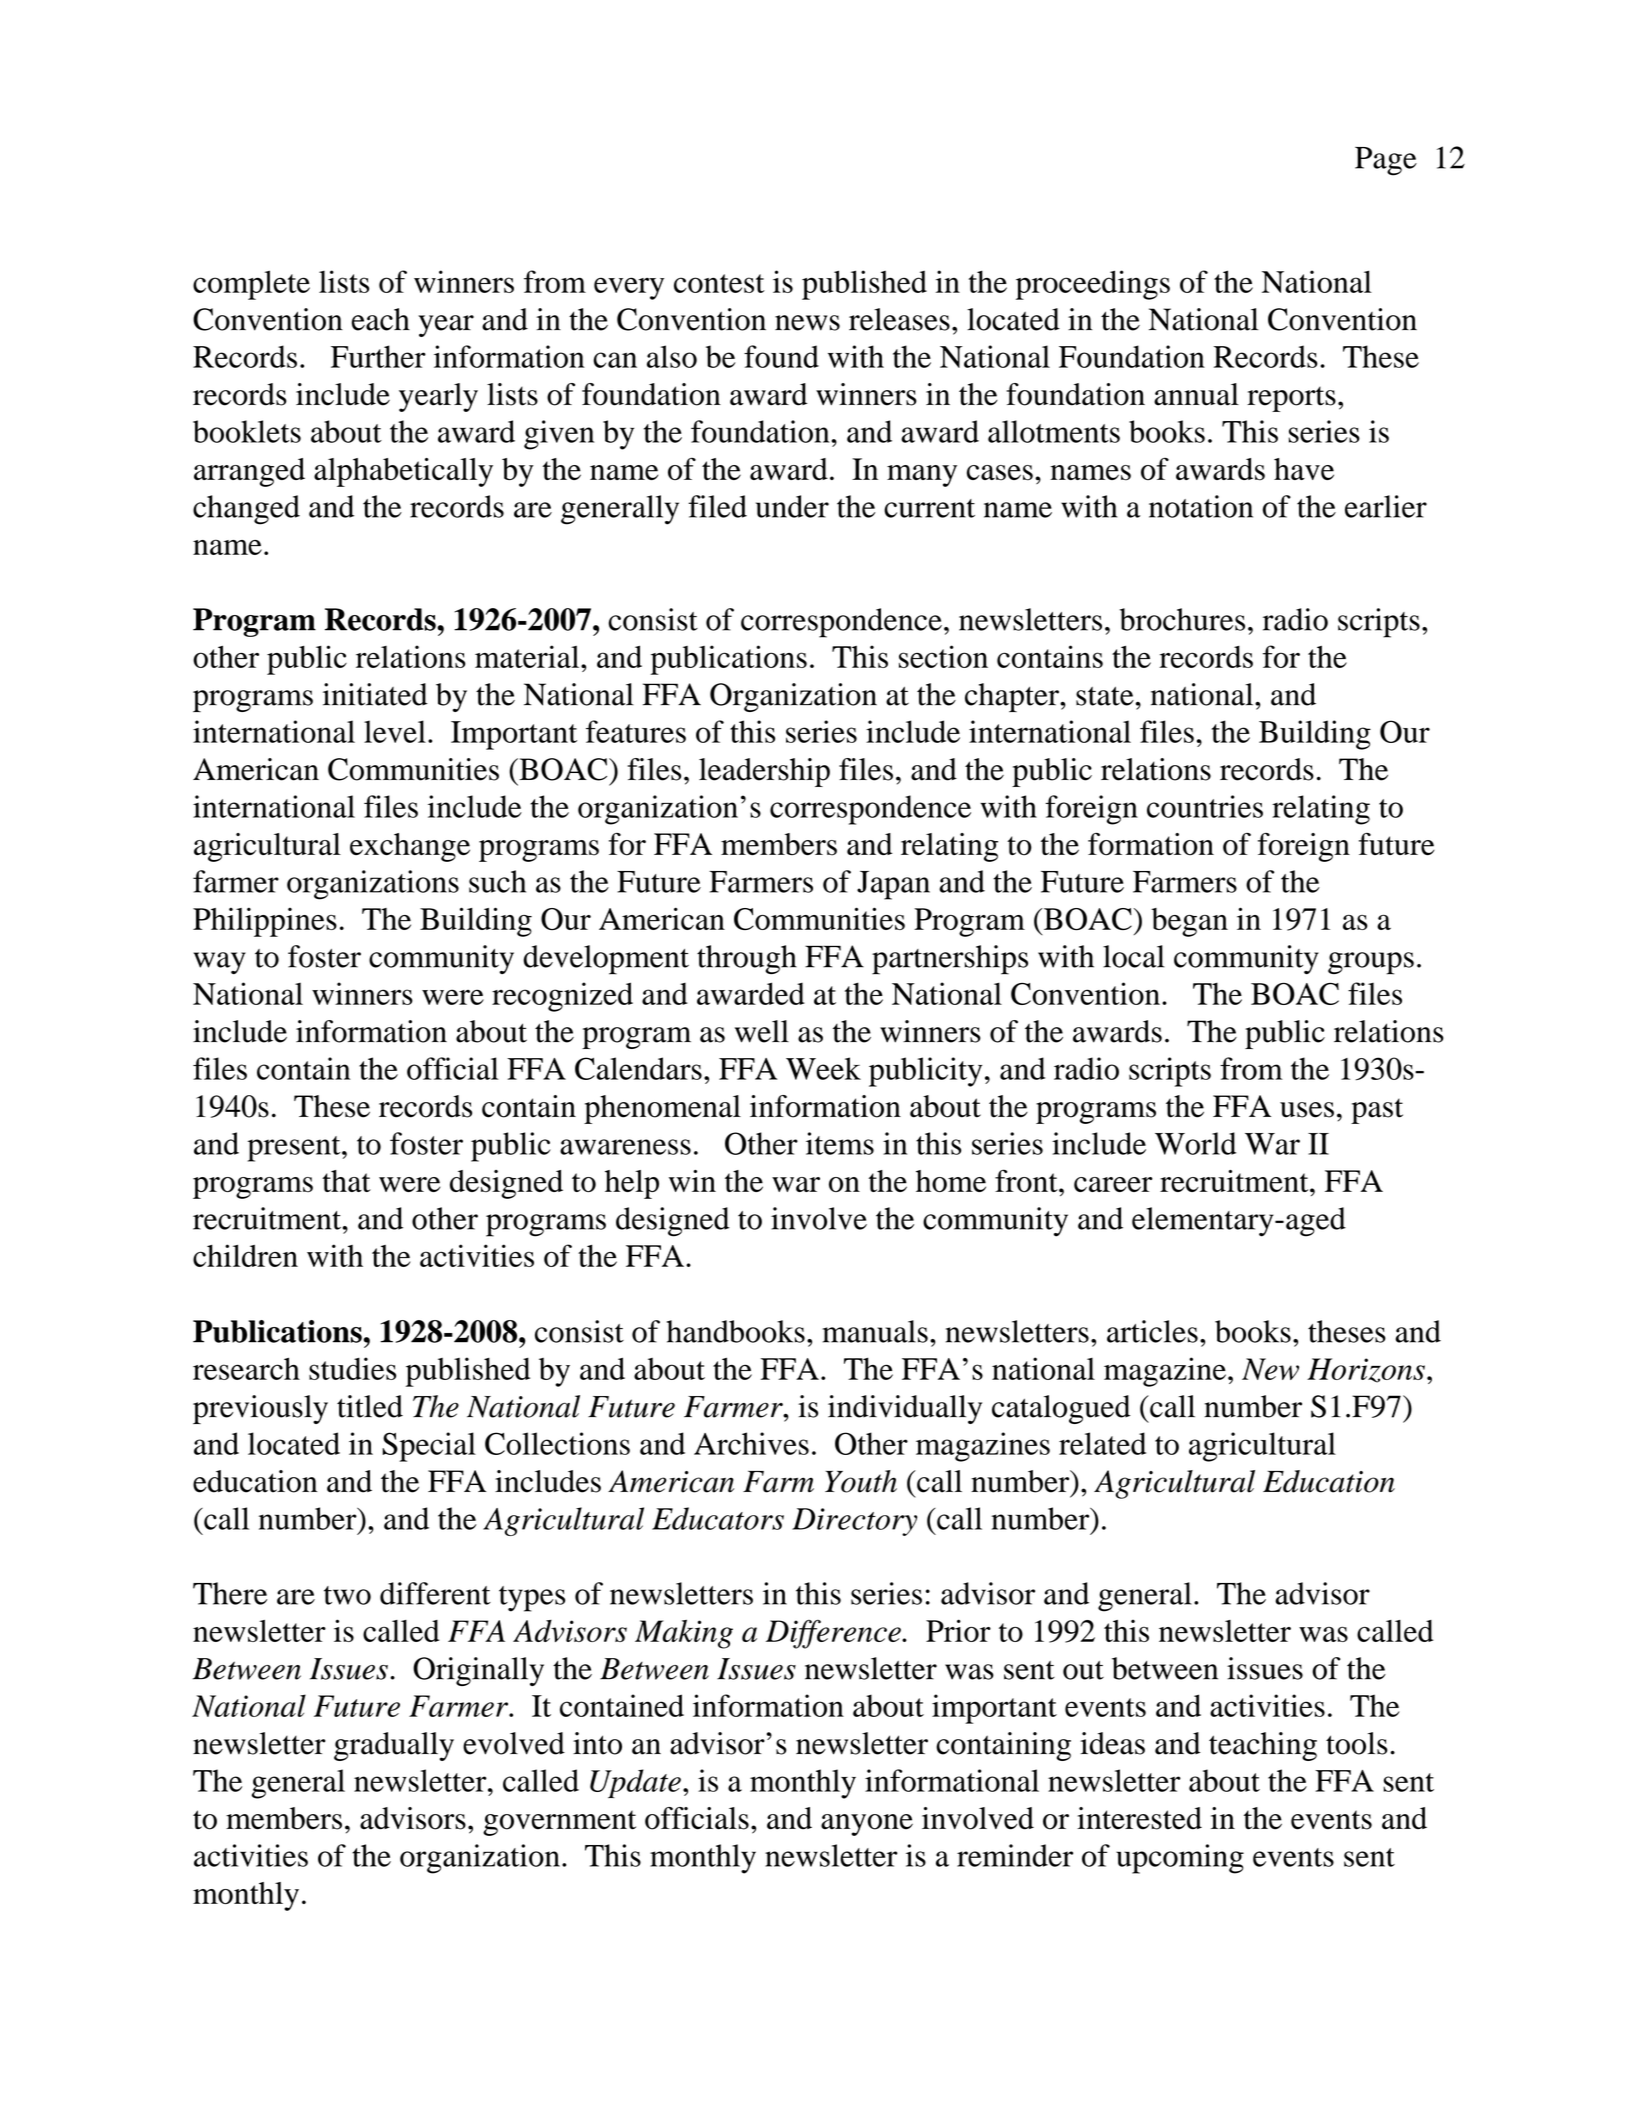 The width and height of the image is (1639, 2121). I want to click on gradually, so click(394, 1746).
